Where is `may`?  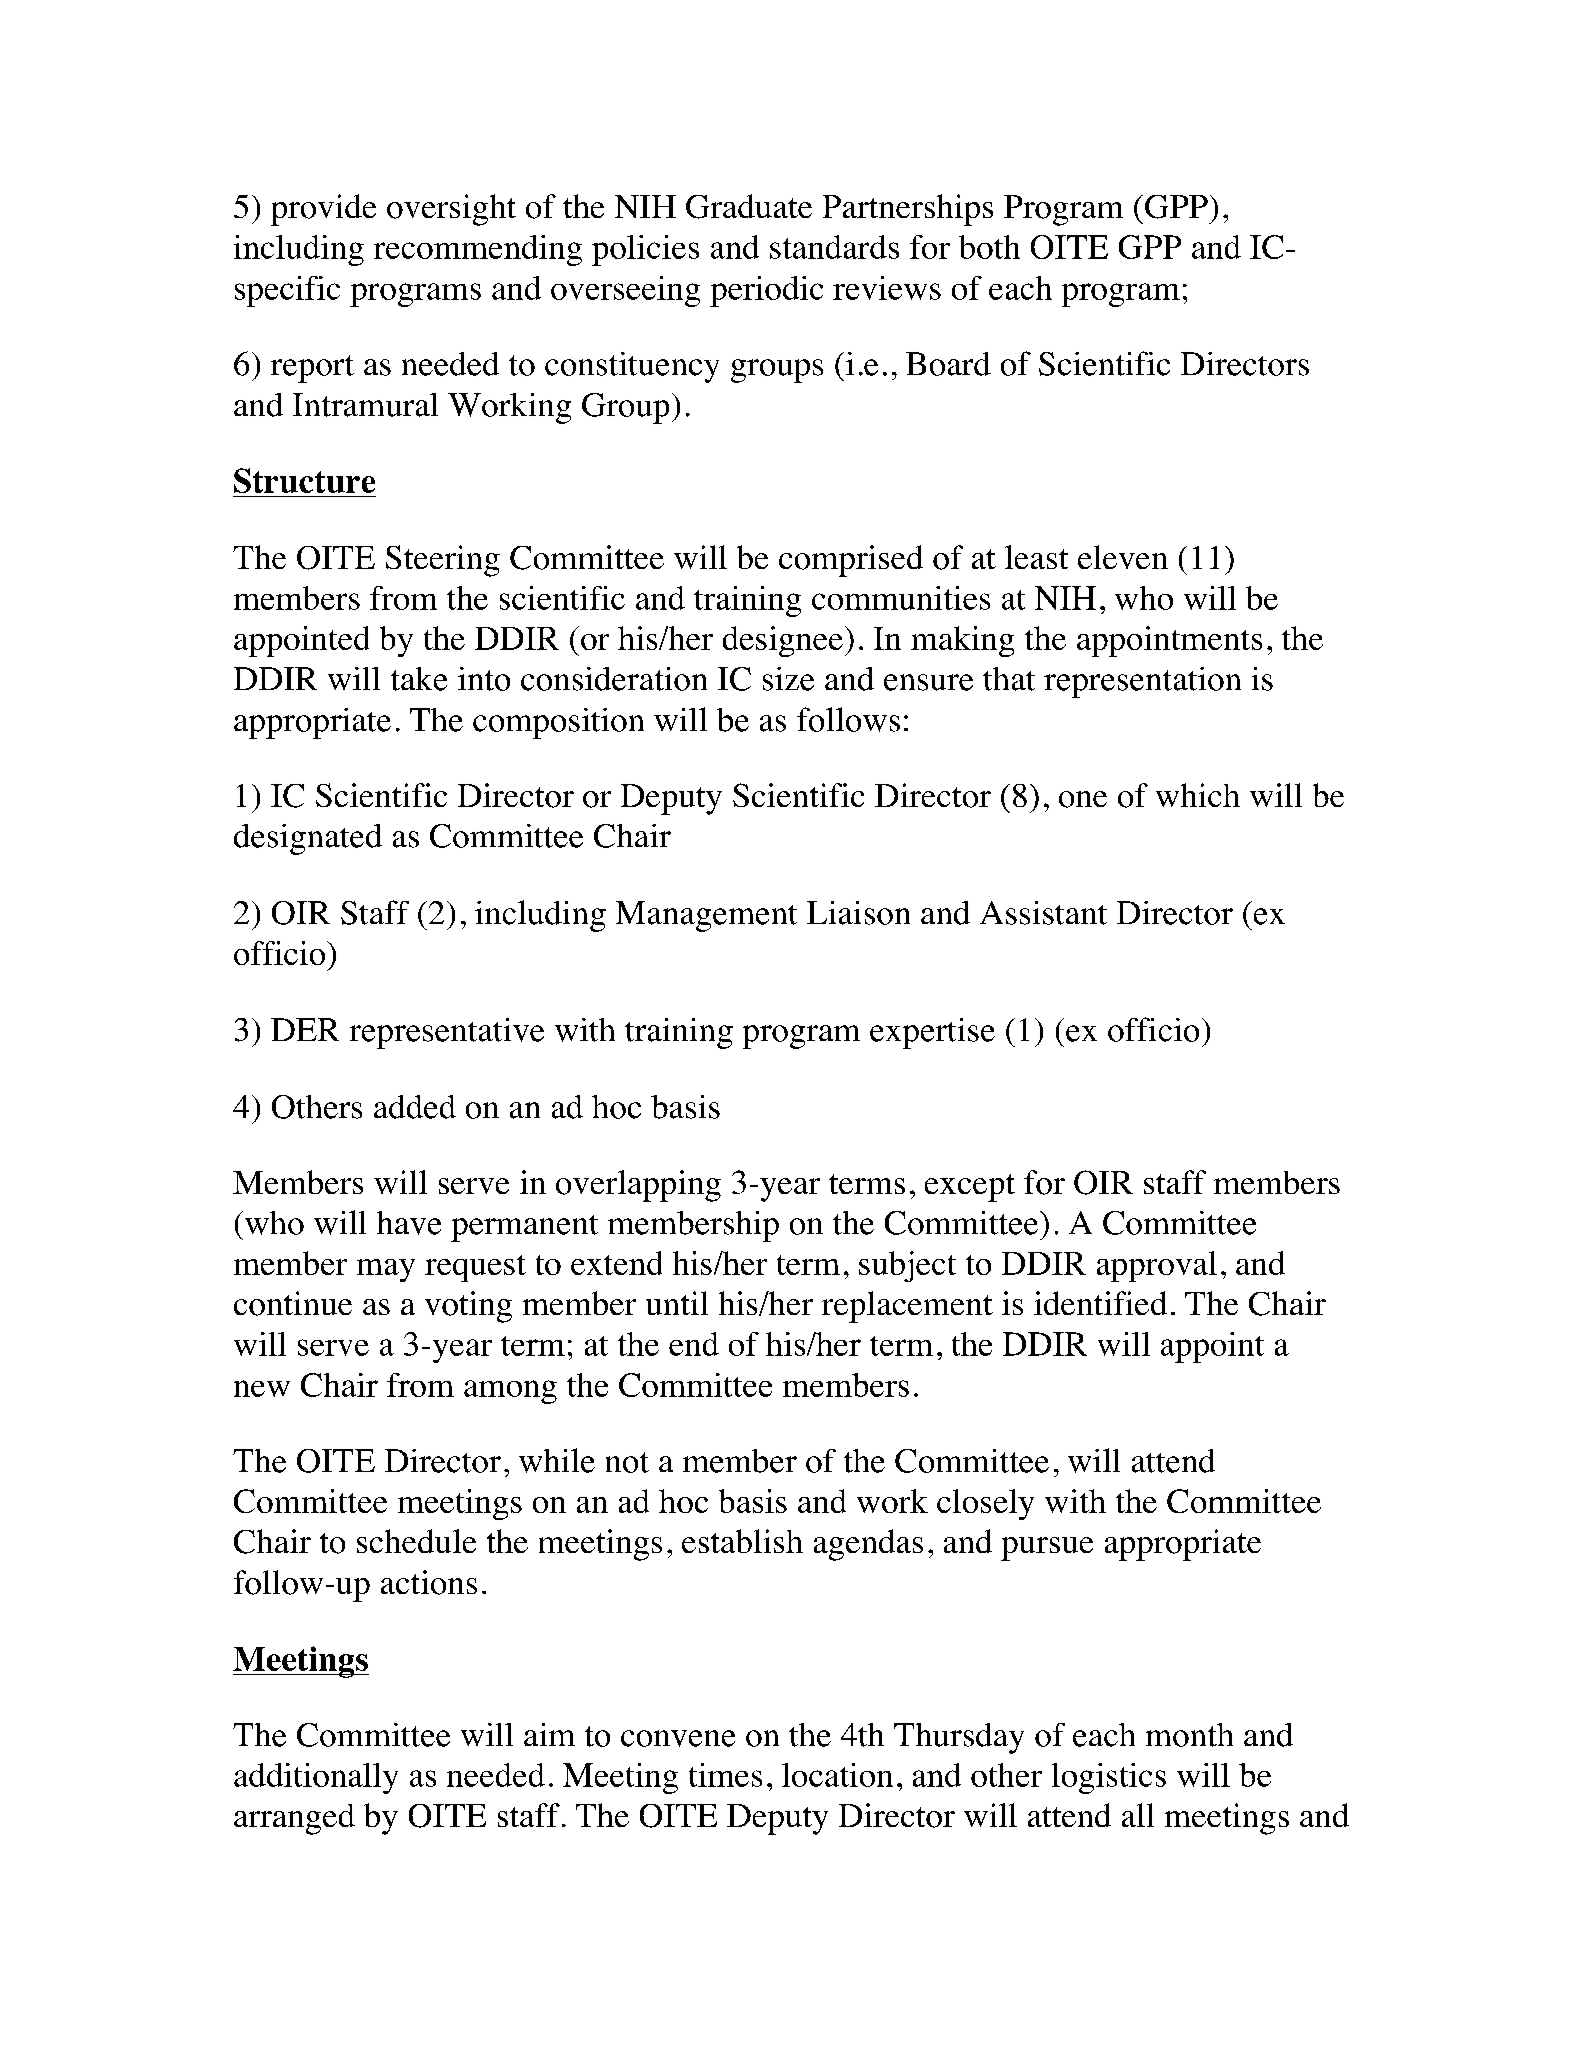 may is located at coordinates (386, 1270).
